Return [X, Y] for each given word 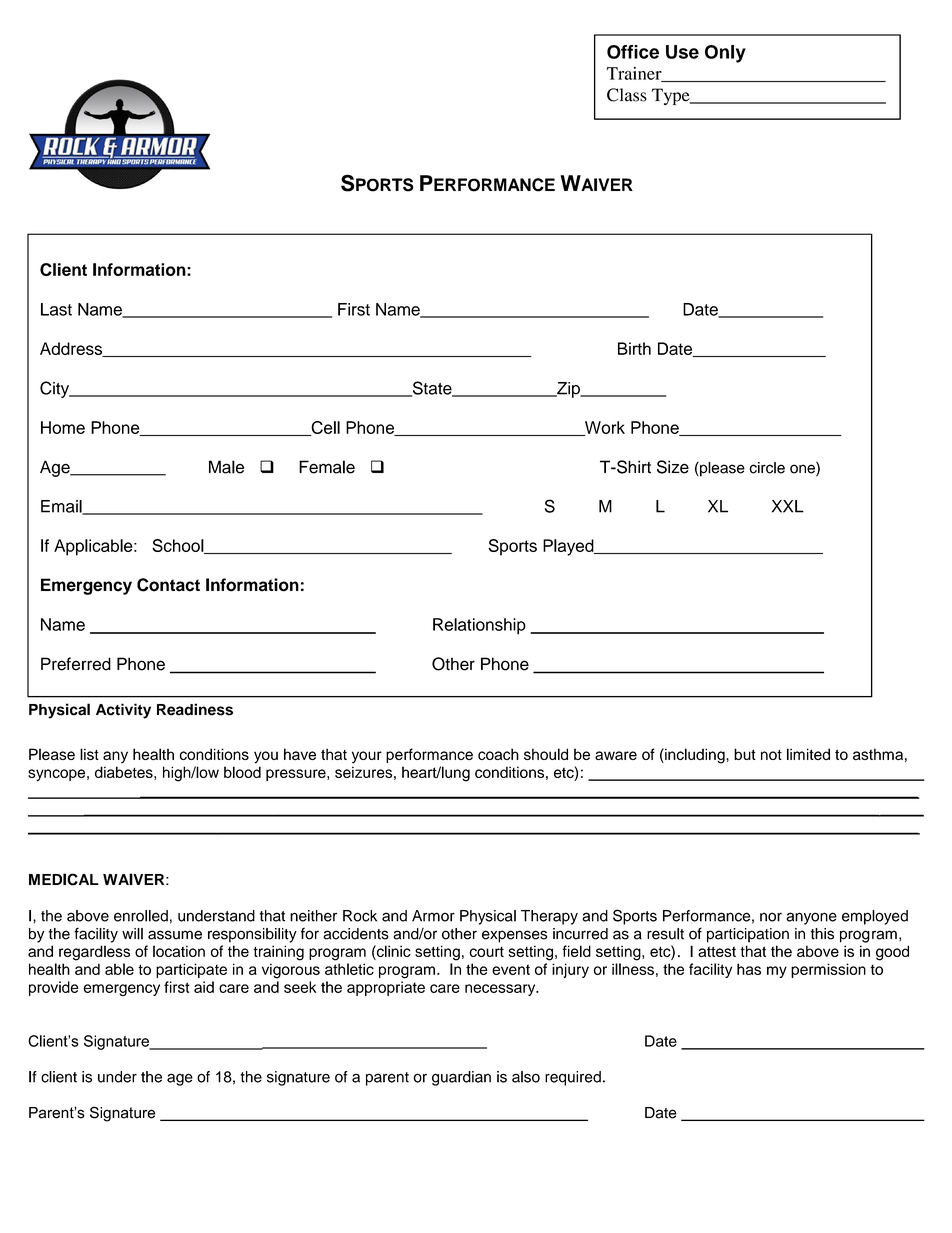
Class [627, 95]
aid [204, 987]
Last [56, 309]
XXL [788, 506]
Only [725, 54]
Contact [168, 585]
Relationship [479, 626]
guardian [461, 1078]
